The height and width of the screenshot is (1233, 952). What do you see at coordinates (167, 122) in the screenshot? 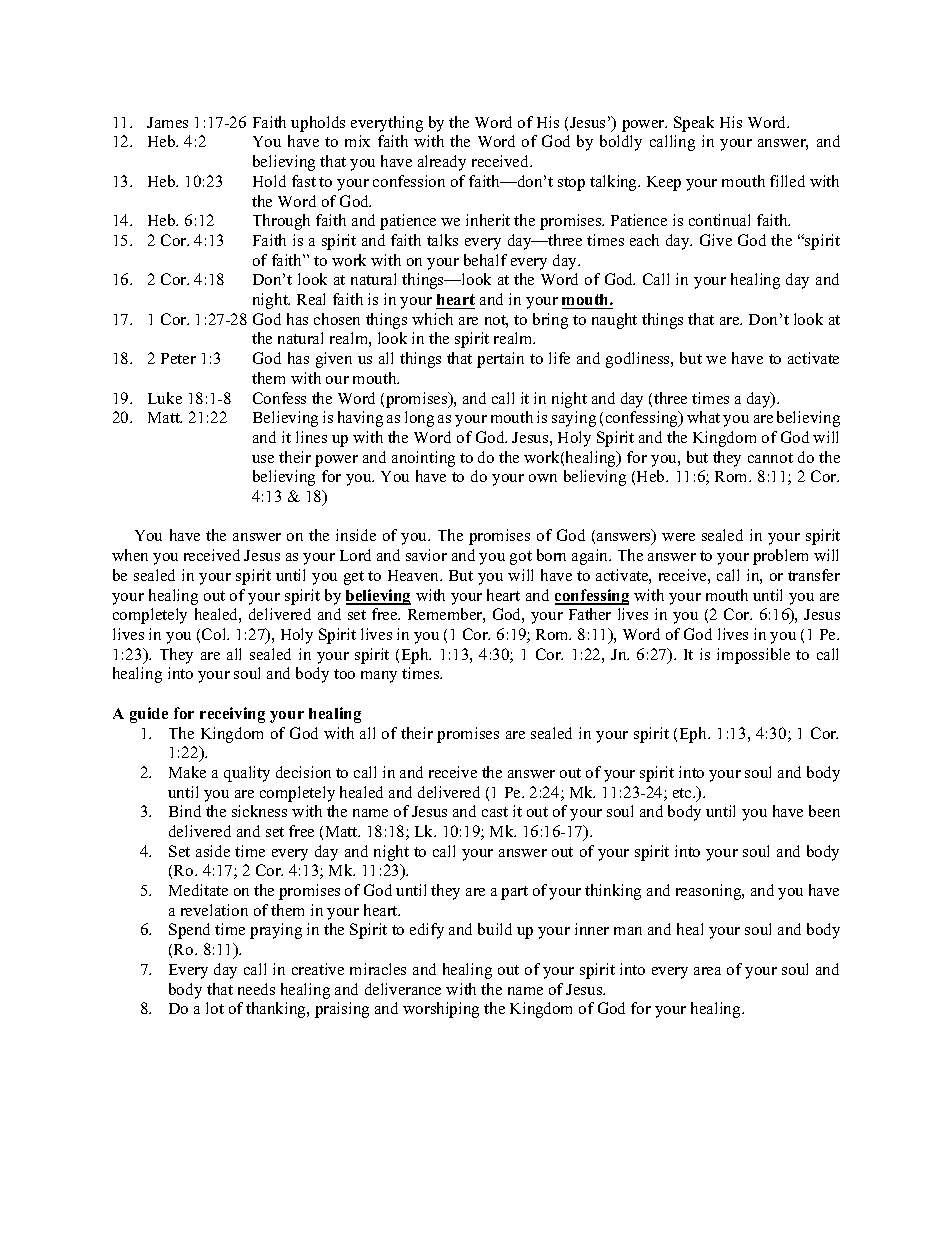
I see `James` at bounding box center [167, 122].
